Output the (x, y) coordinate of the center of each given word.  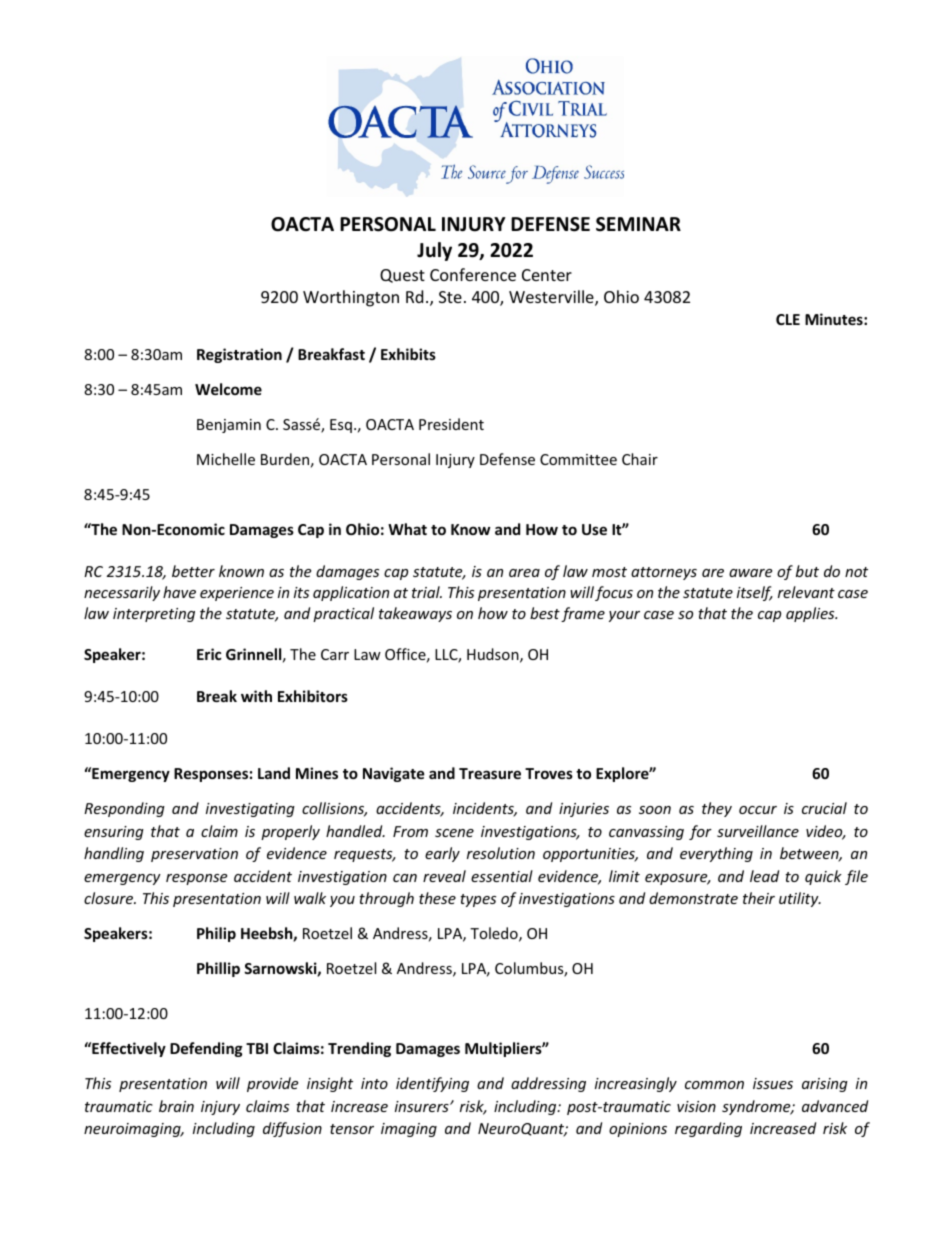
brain (176, 1106)
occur (758, 810)
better (193, 571)
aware (750, 573)
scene (454, 833)
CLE (788, 319)
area (524, 573)
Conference (473, 274)
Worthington (351, 298)
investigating (250, 810)
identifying (432, 1084)
